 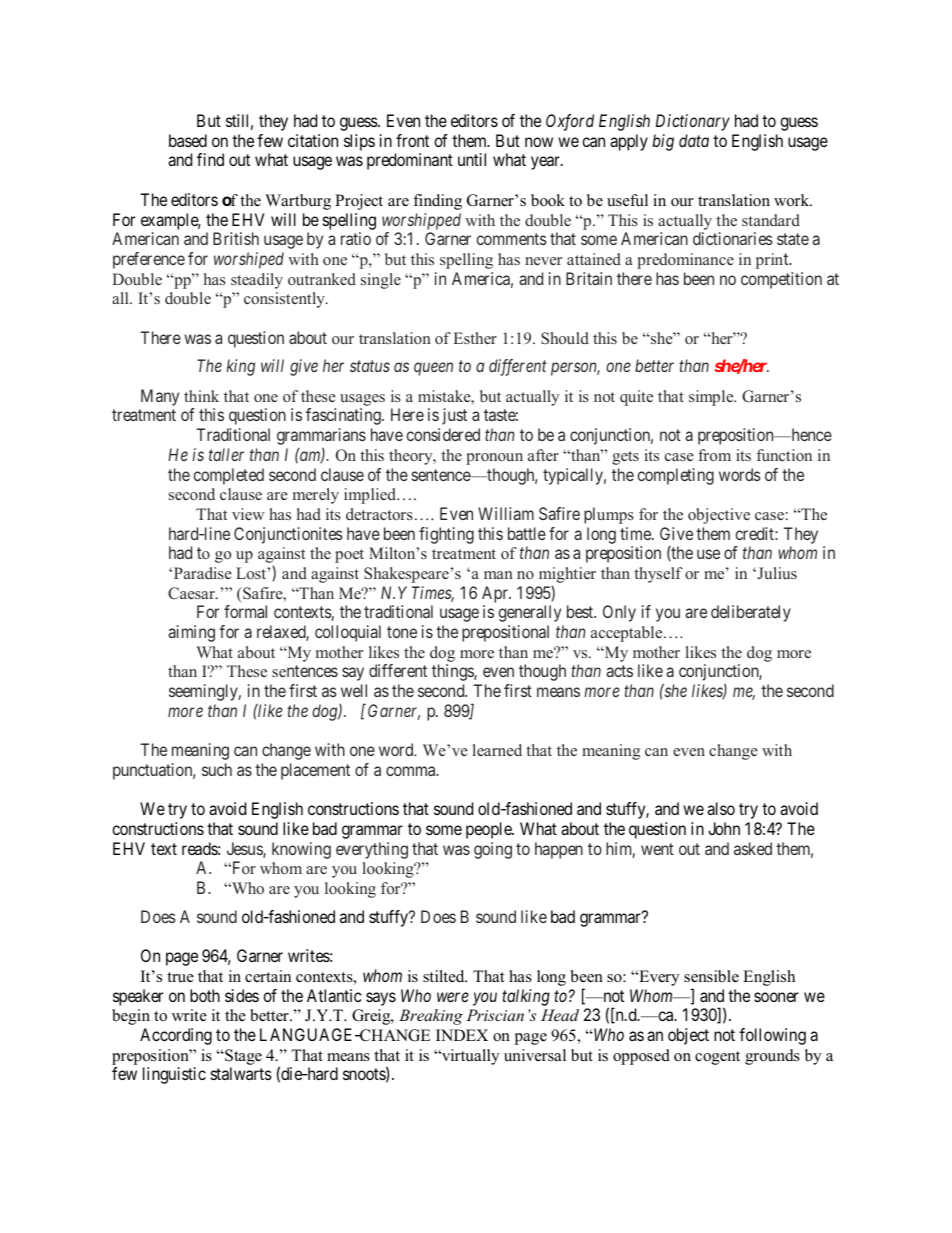 I want to click on taller, so click(x=226, y=454).
